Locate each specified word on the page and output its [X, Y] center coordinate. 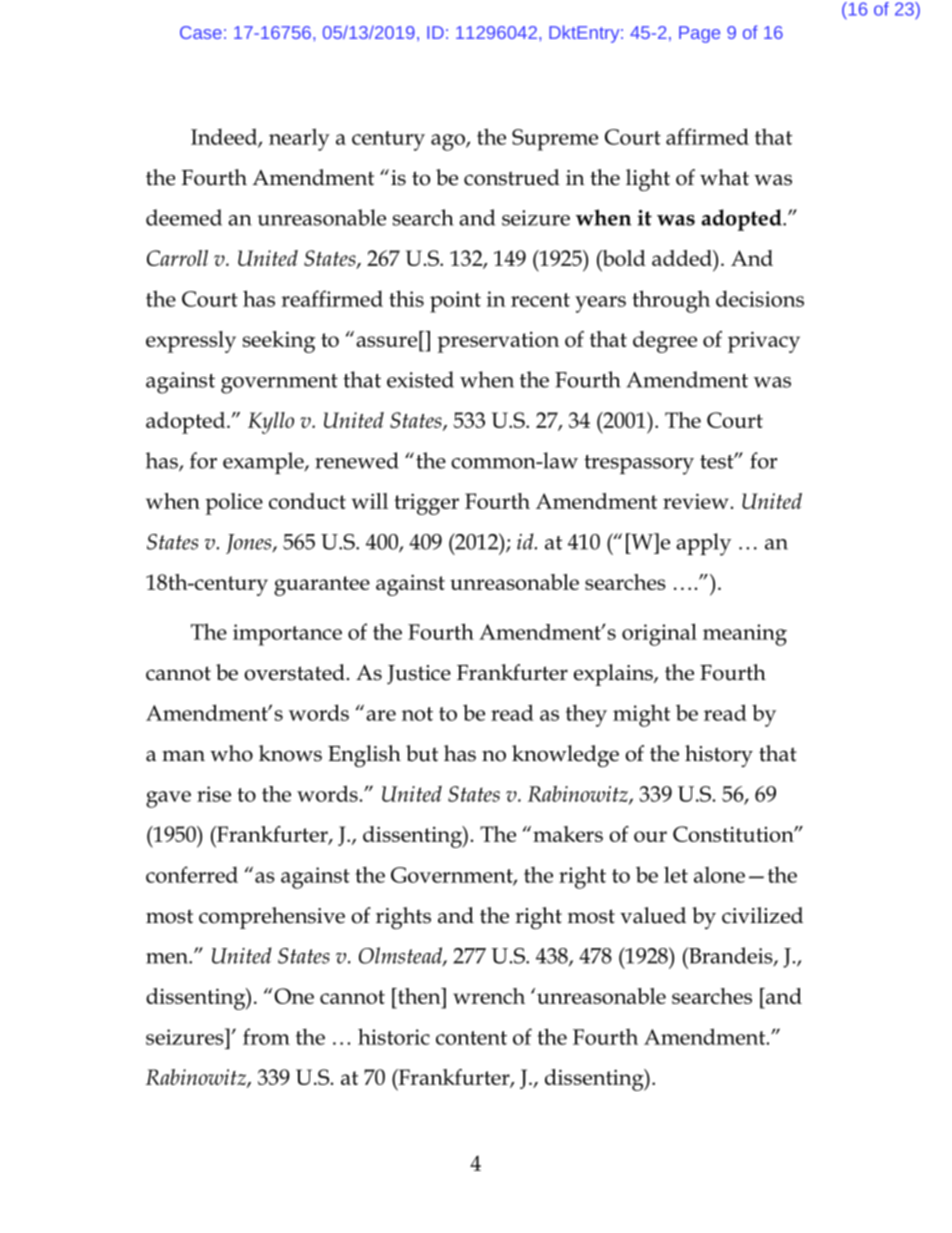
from [266, 1036]
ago [449, 142]
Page [699, 34]
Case [201, 32]
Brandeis [731, 956]
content [471, 1038]
